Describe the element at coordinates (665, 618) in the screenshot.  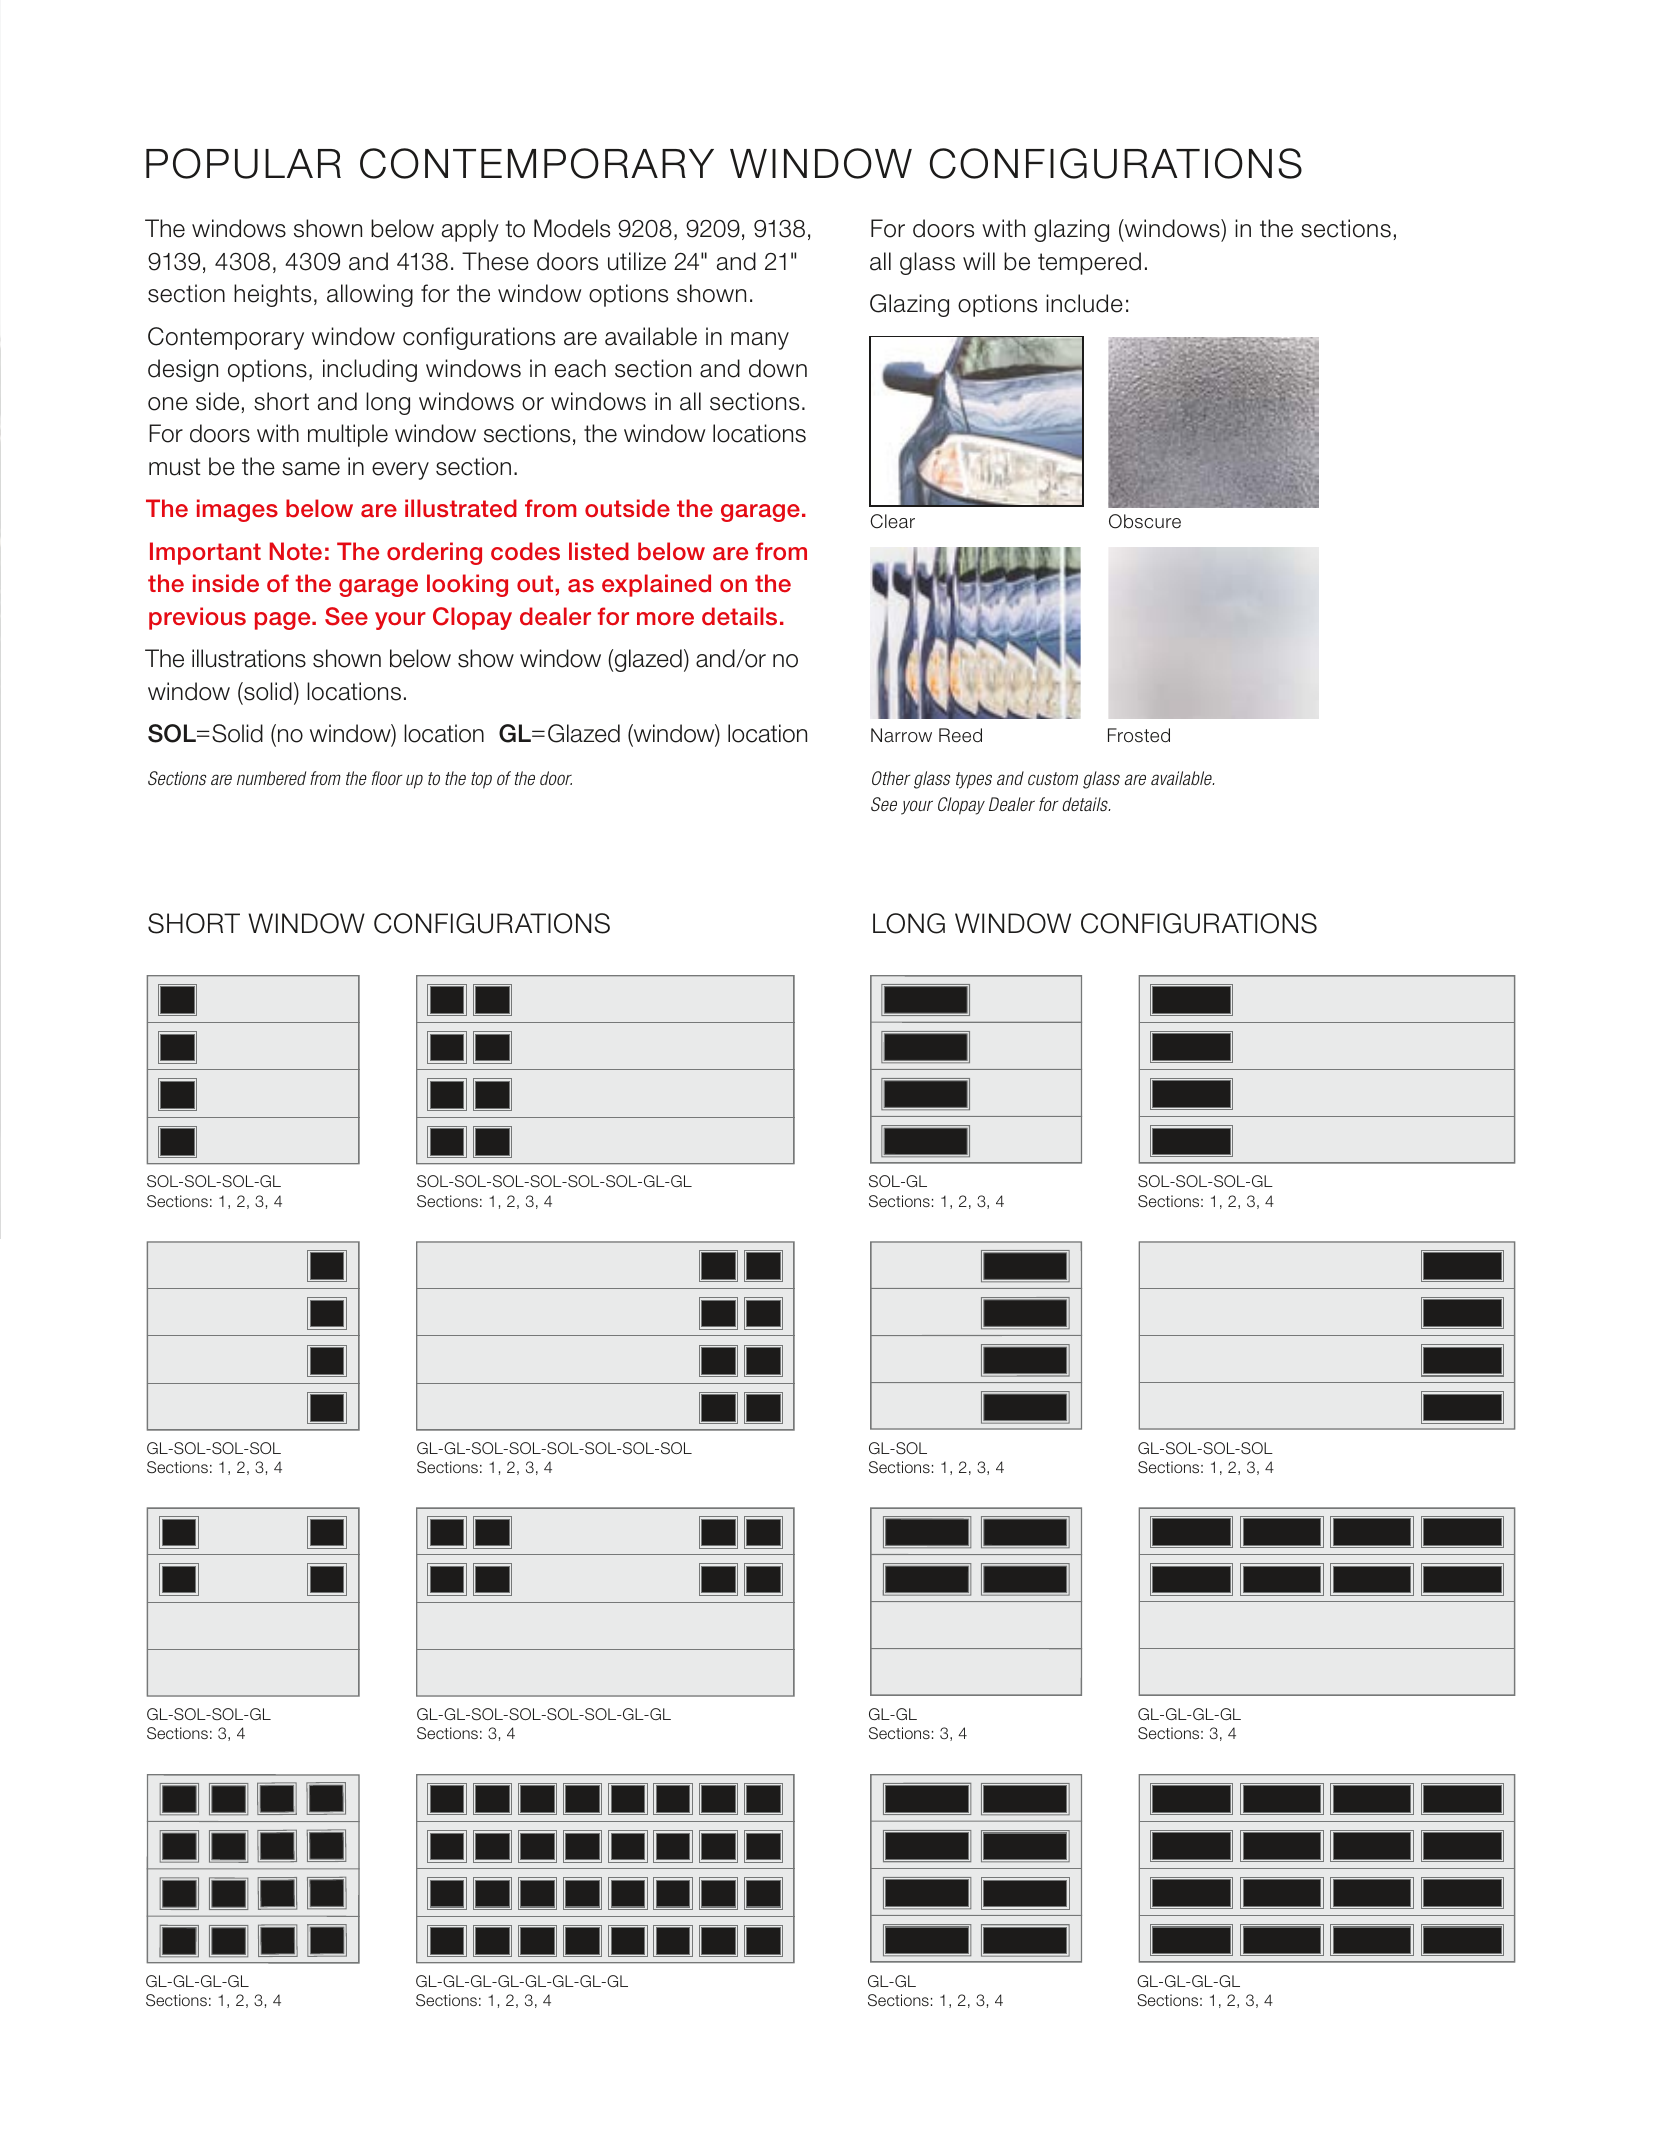
I see `more` at that location.
